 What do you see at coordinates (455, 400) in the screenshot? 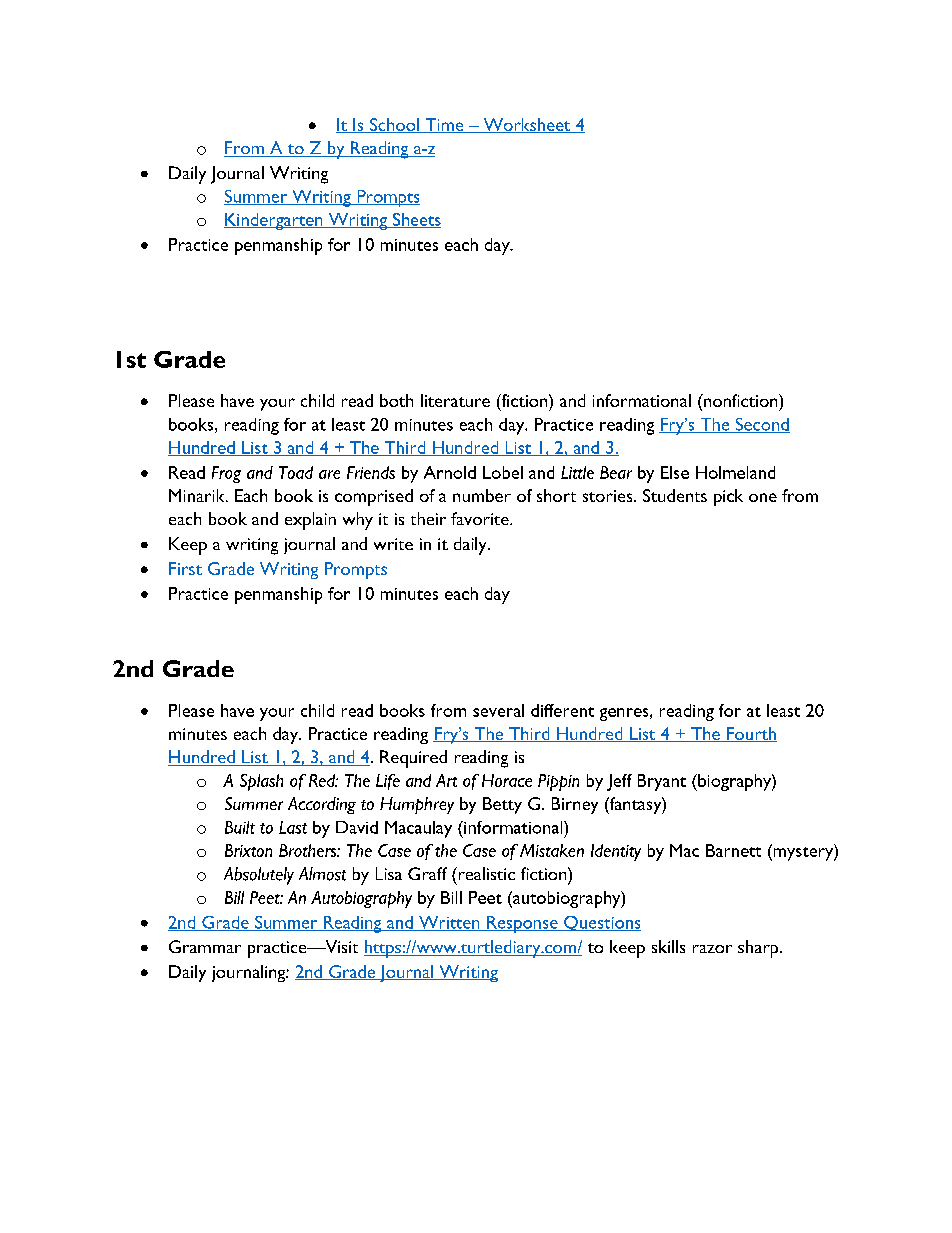
I see `literature` at bounding box center [455, 400].
